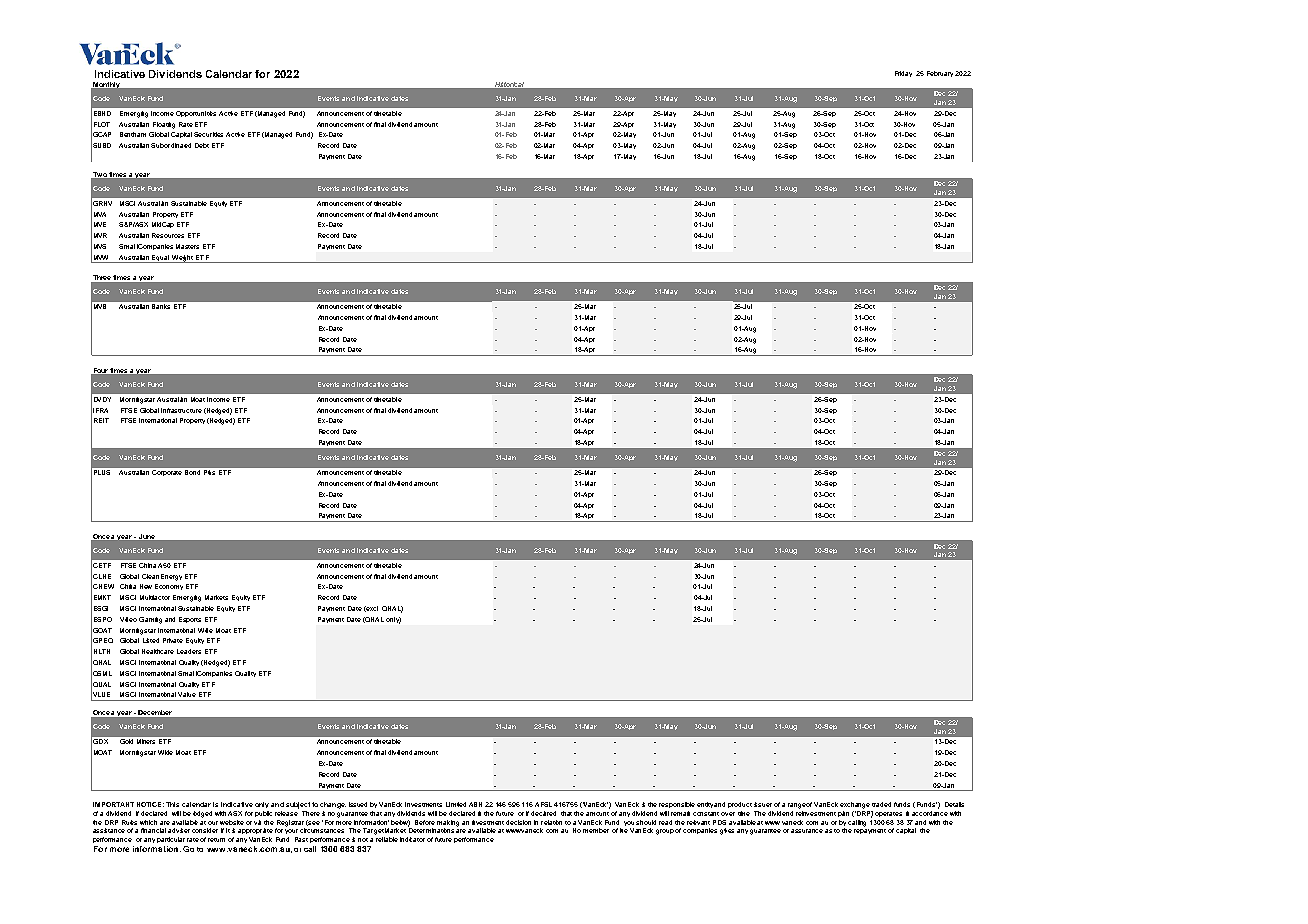 This document has width=1308, height=924. I want to click on Floating, so click(164, 125).
